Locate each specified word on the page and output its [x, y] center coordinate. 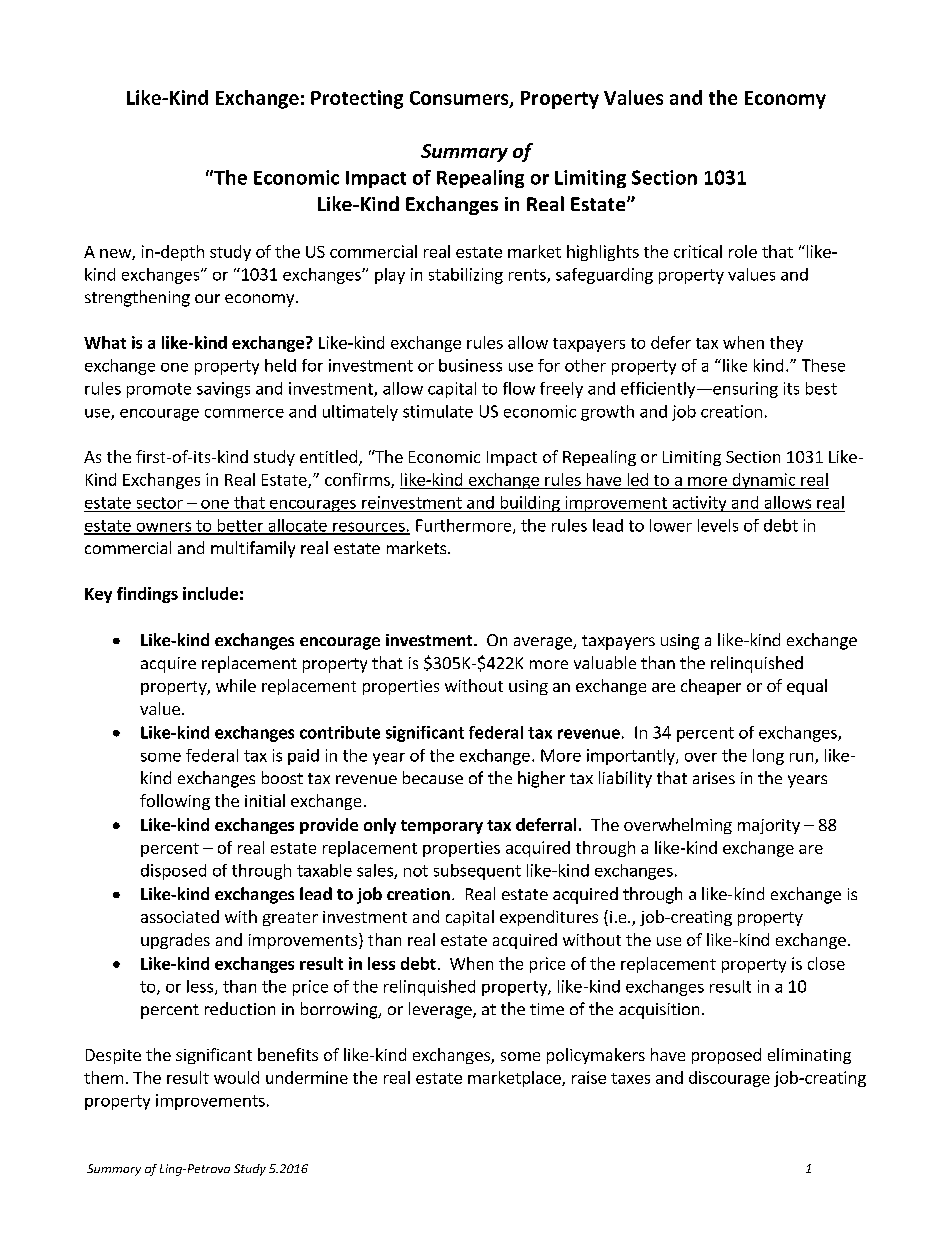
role [743, 251]
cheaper [711, 687]
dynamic [764, 481]
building [530, 504]
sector [160, 503]
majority [769, 826]
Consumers [460, 99]
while [236, 685]
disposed [173, 872]
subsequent [477, 872]
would [236, 1077]
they [786, 344]
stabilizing [466, 276]
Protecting [357, 99]
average [544, 643]
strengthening [137, 298]
